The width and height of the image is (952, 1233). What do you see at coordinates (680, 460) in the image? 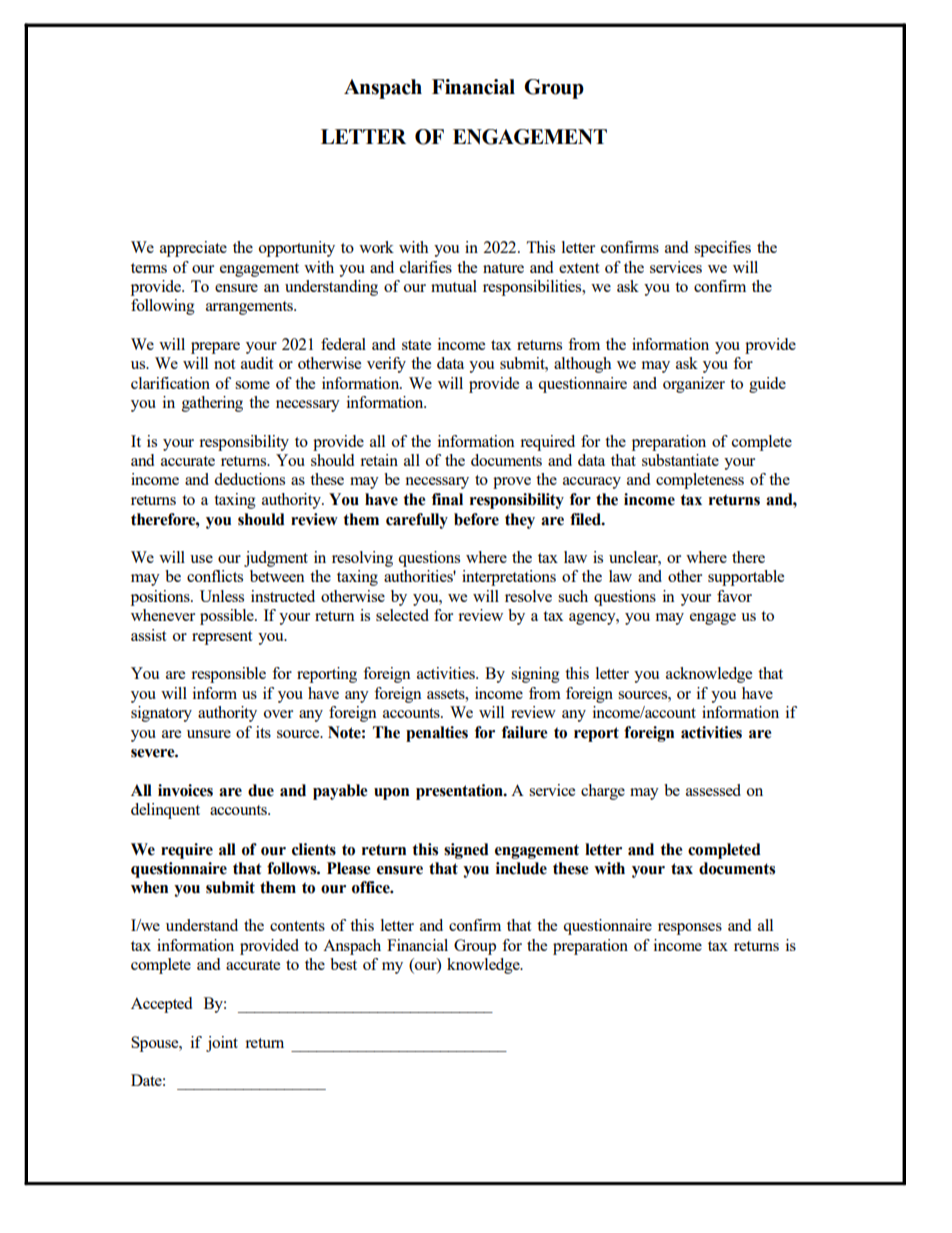
I see `substantiate` at bounding box center [680, 460].
